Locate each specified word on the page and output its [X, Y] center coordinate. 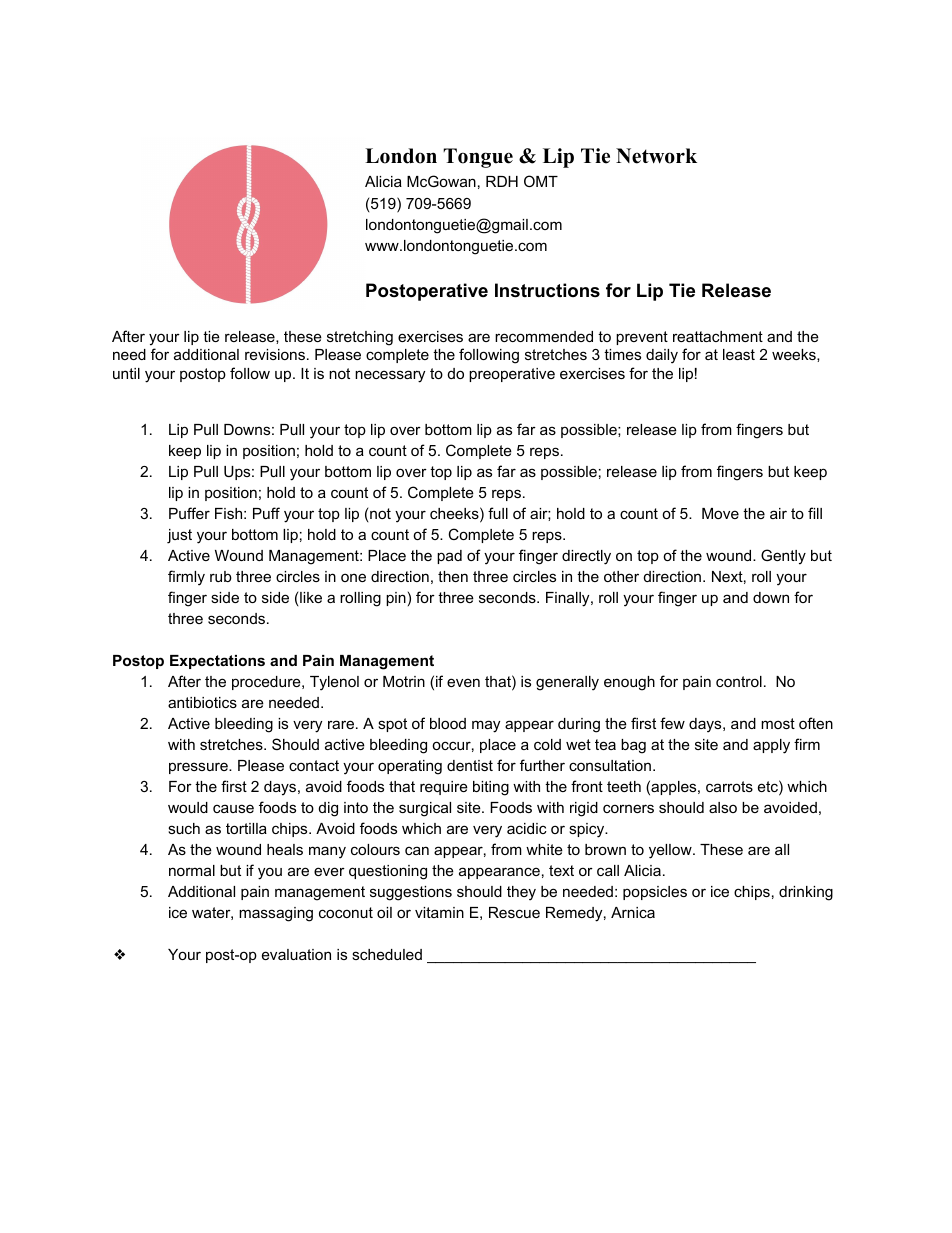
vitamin [439, 912]
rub [221, 576]
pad [449, 557]
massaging [276, 914]
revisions [275, 354]
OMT [541, 181]
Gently [783, 557]
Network [656, 156]
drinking [806, 893]
